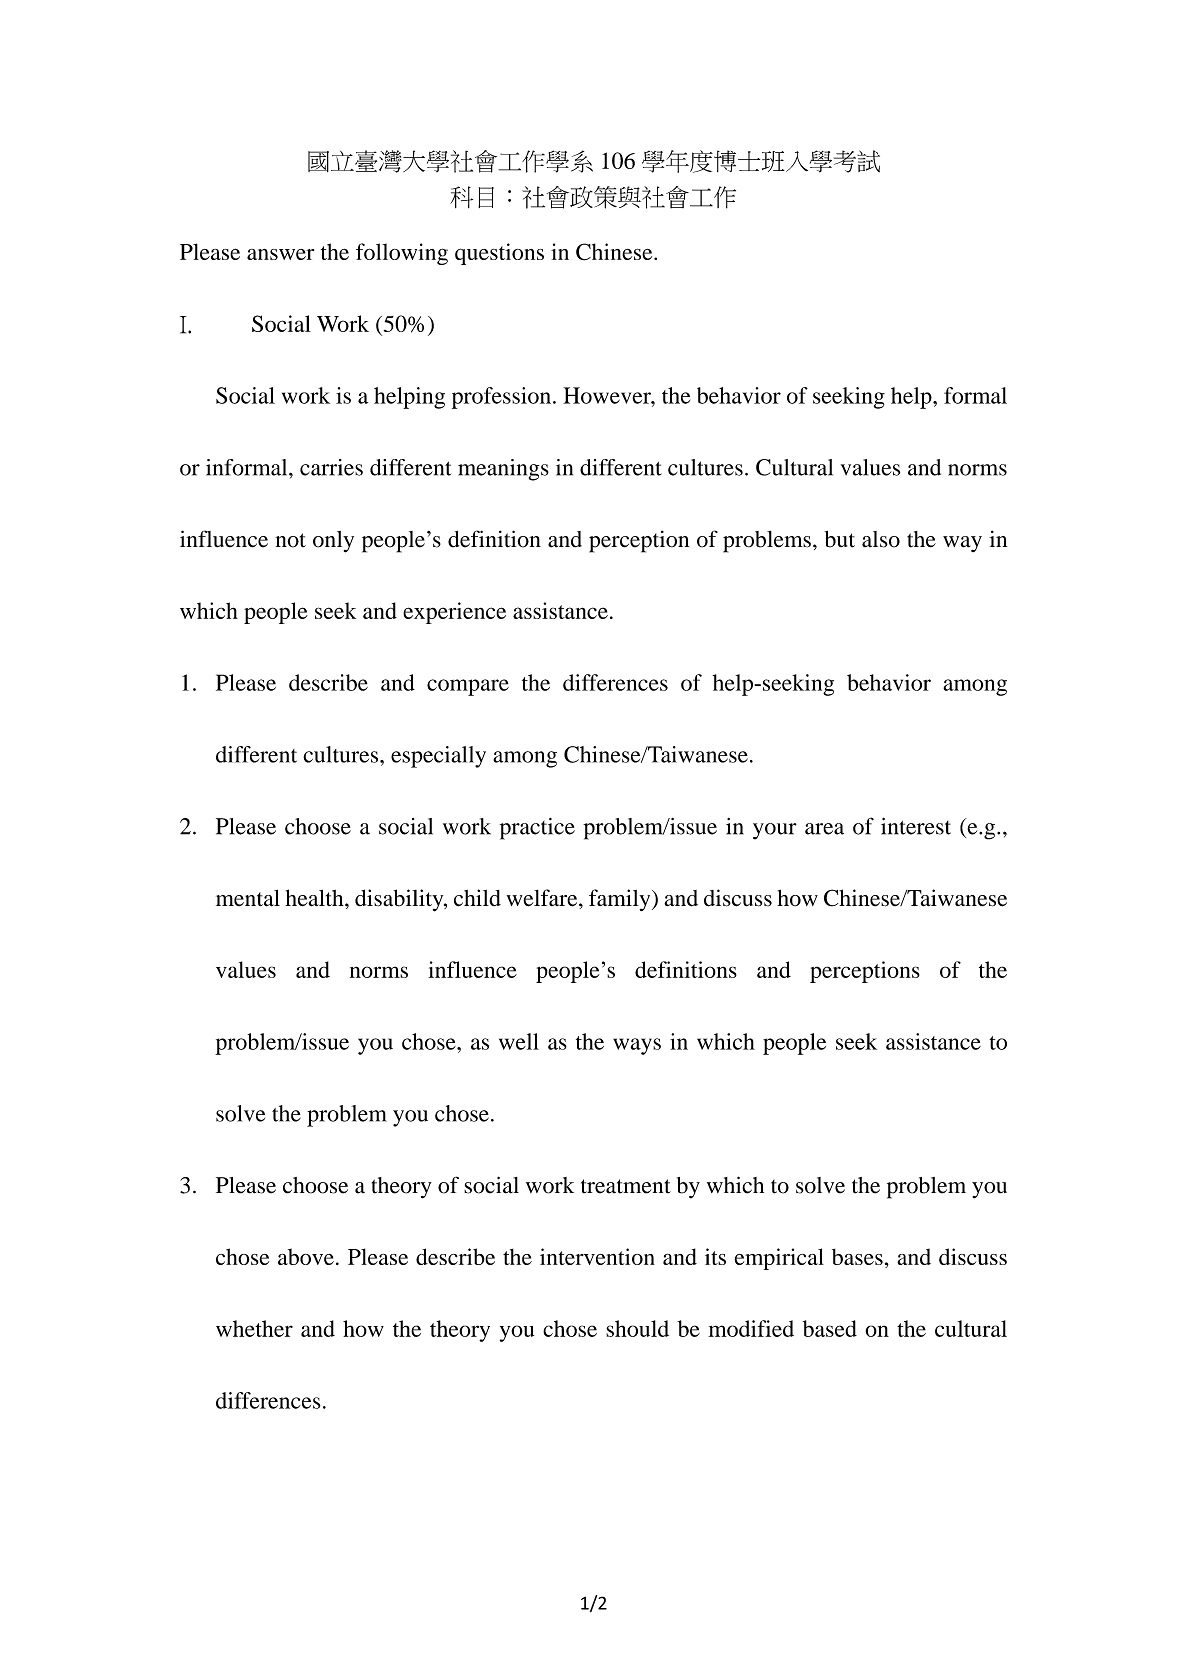 This screenshot has height=1679, width=1187. I want to click on but, so click(840, 539).
